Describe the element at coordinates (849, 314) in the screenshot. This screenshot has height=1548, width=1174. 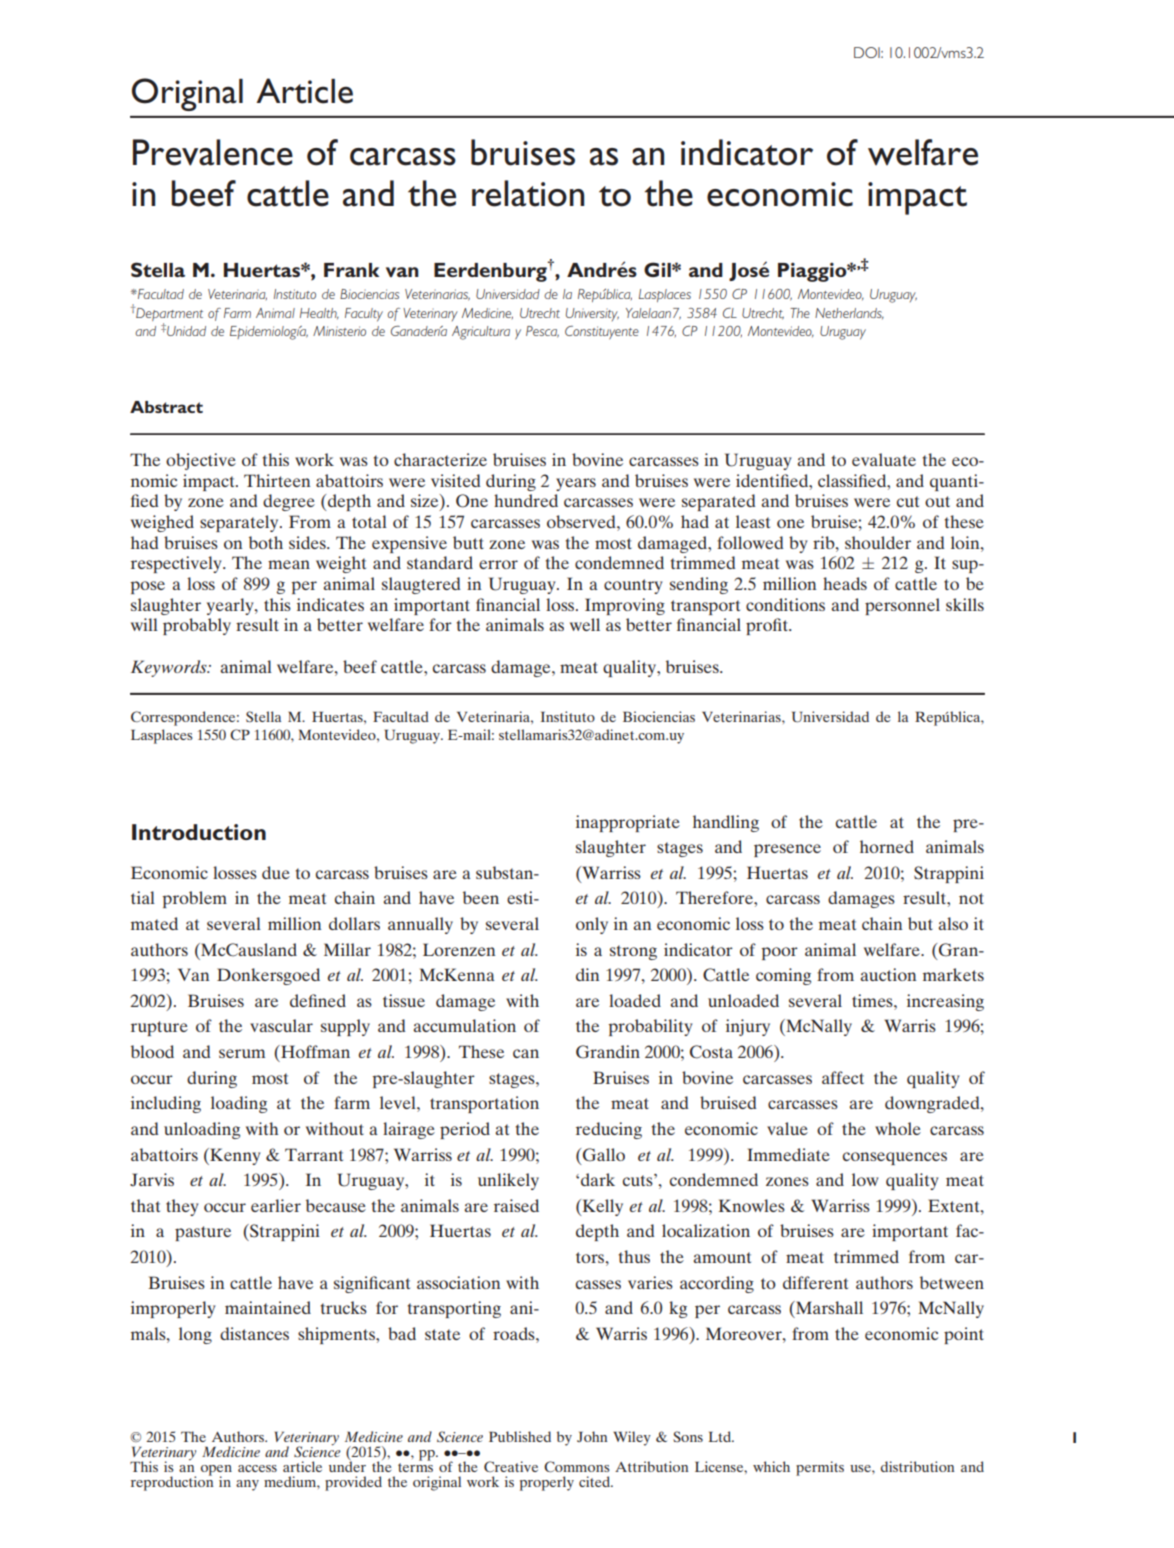
I see `Netherlands` at that location.
